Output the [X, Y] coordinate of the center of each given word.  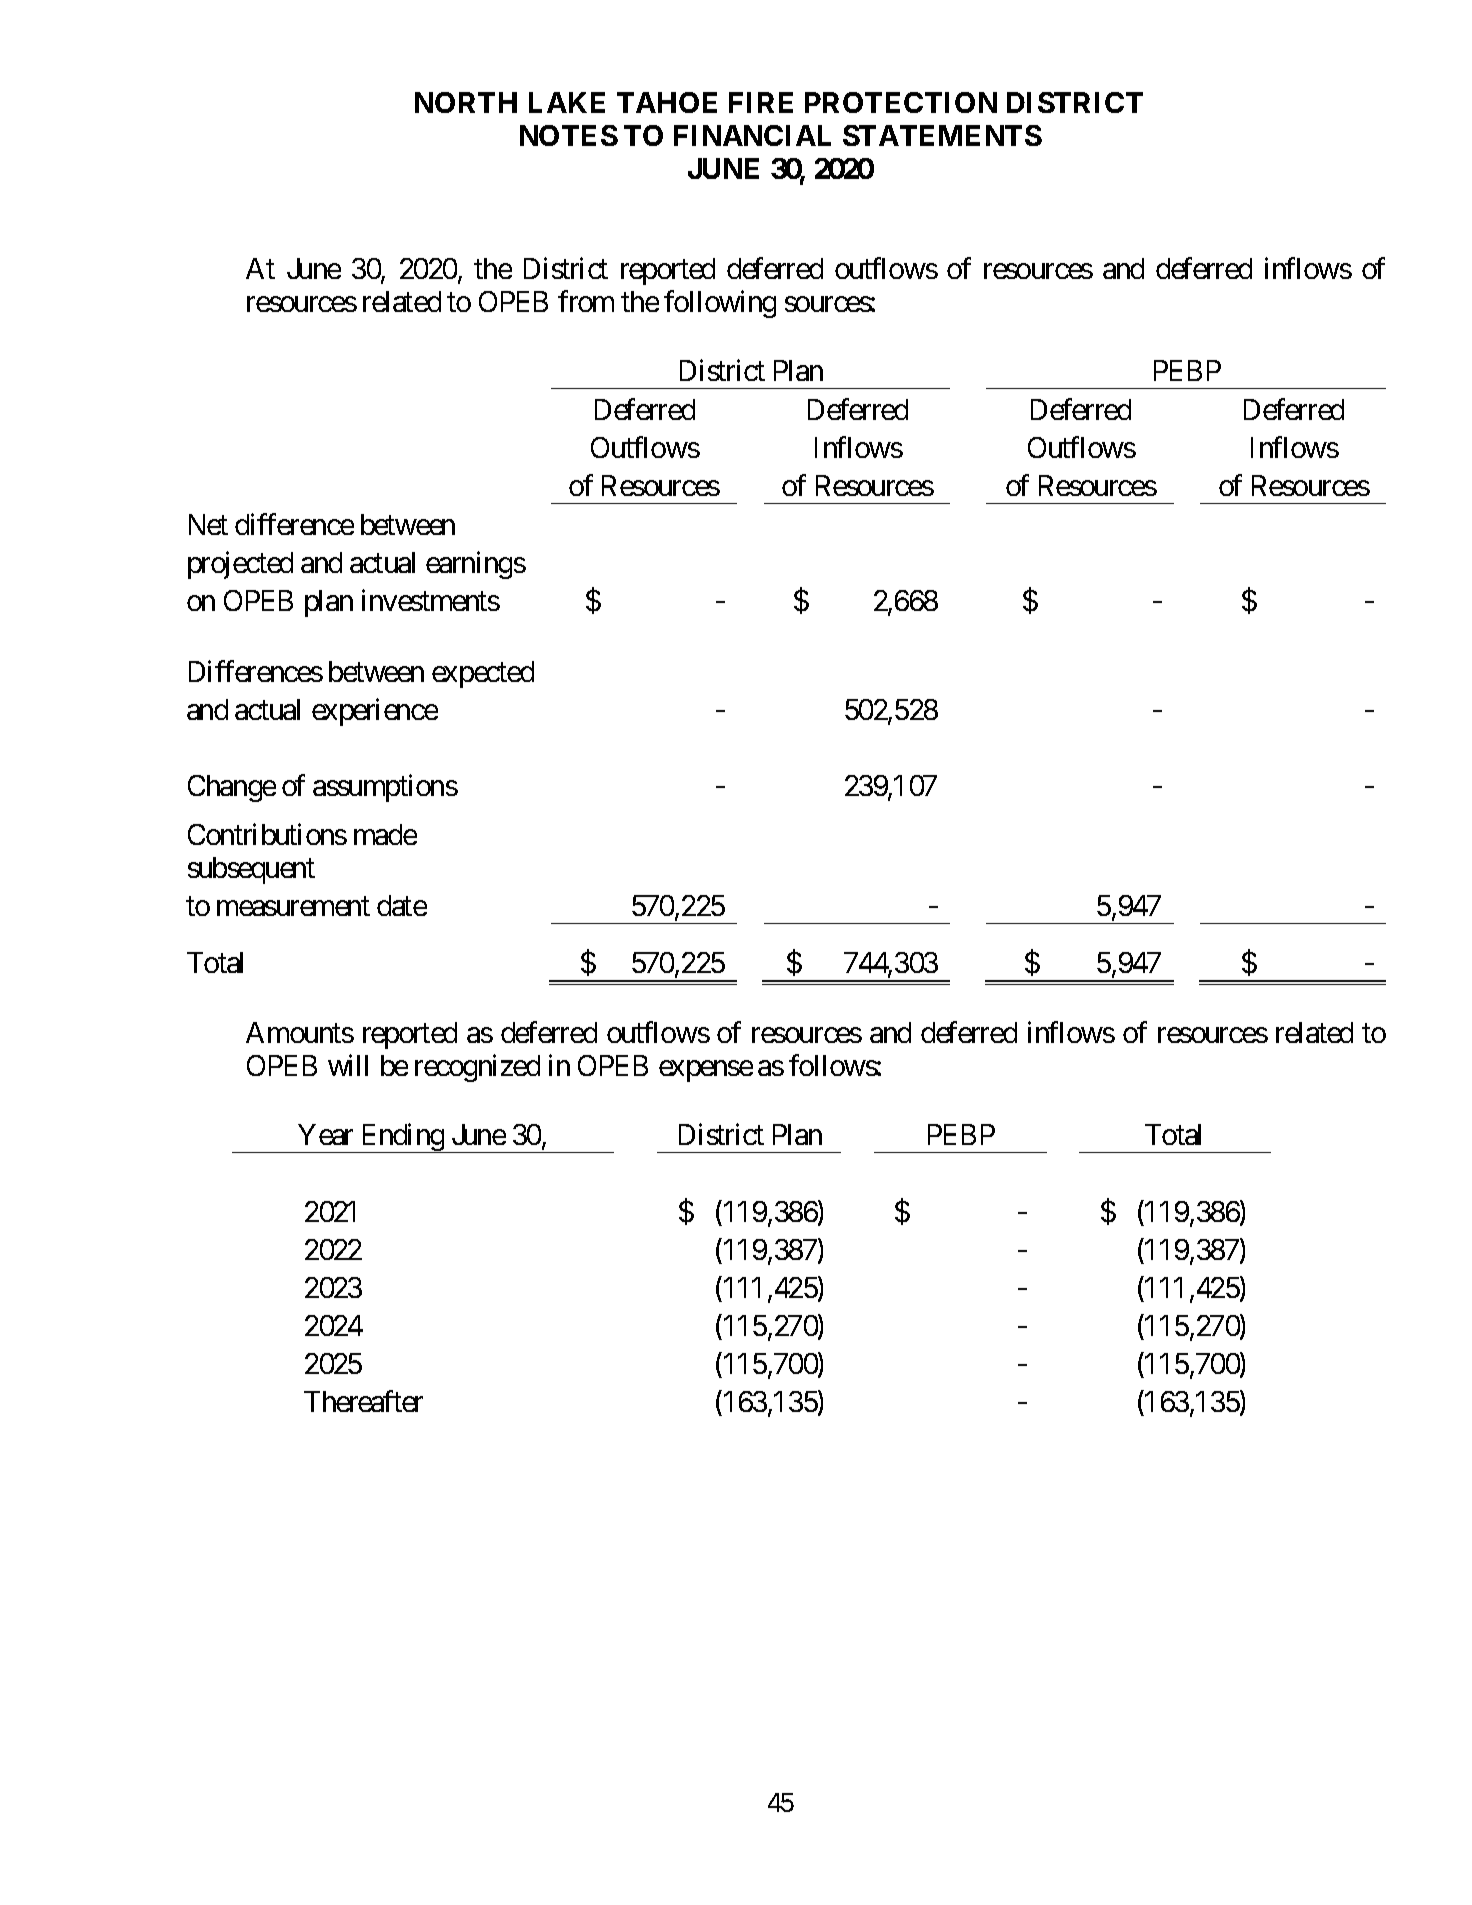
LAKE [567, 102]
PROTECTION [901, 102]
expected [483, 674]
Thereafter [363, 1401]
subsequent [251, 870]
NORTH [466, 102]
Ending [402, 1138]
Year [325, 1134]
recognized [477, 1068]
